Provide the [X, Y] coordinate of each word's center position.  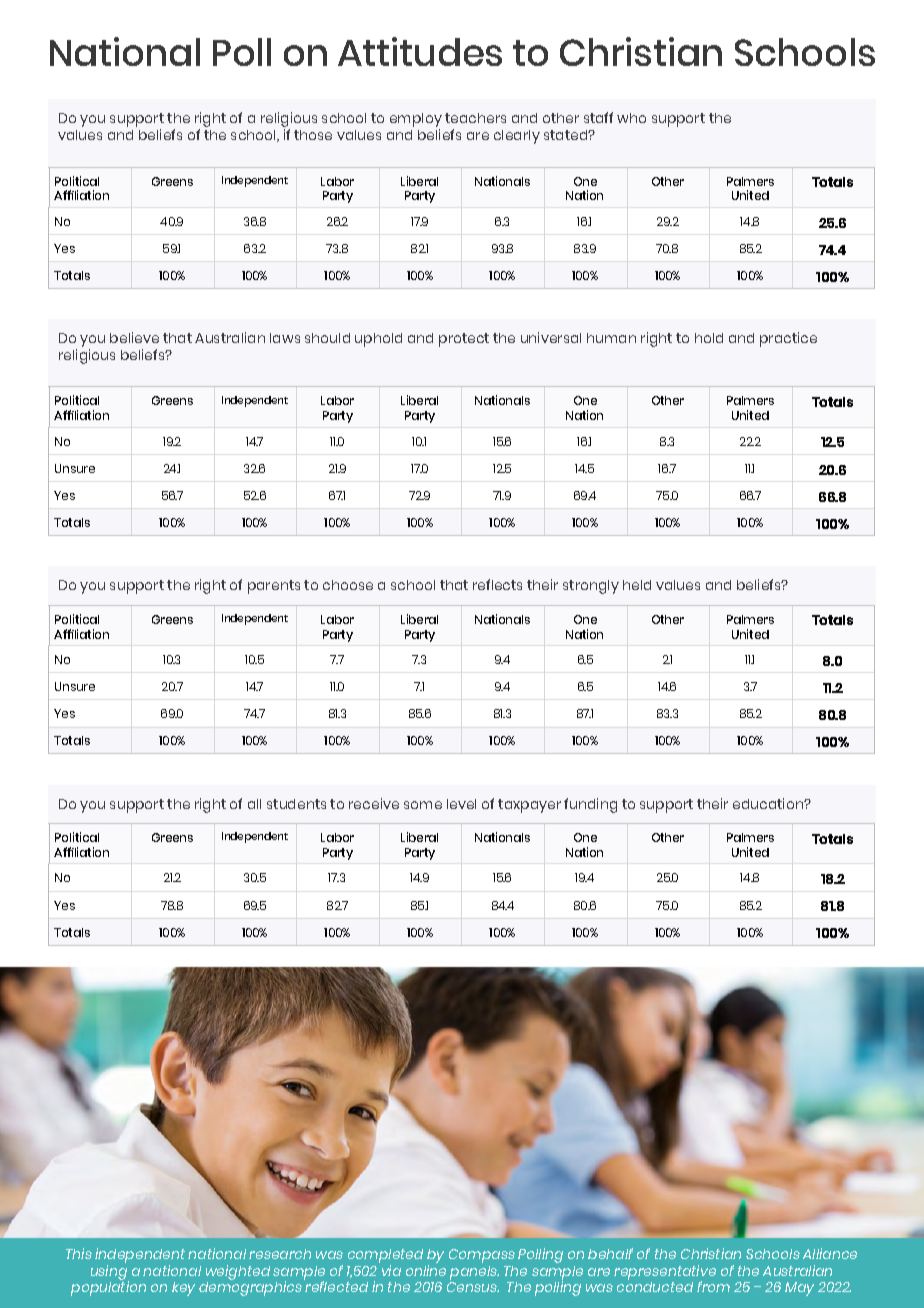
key [183, 1289]
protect [464, 340]
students [296, 804]
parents [274, 587]
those [313, 135]
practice [788, 339]
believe [134, 337]
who [631, 118]
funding [590, 805]
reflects [497, 584]
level [461, 804]
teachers [475, 118]
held [637, 585]
